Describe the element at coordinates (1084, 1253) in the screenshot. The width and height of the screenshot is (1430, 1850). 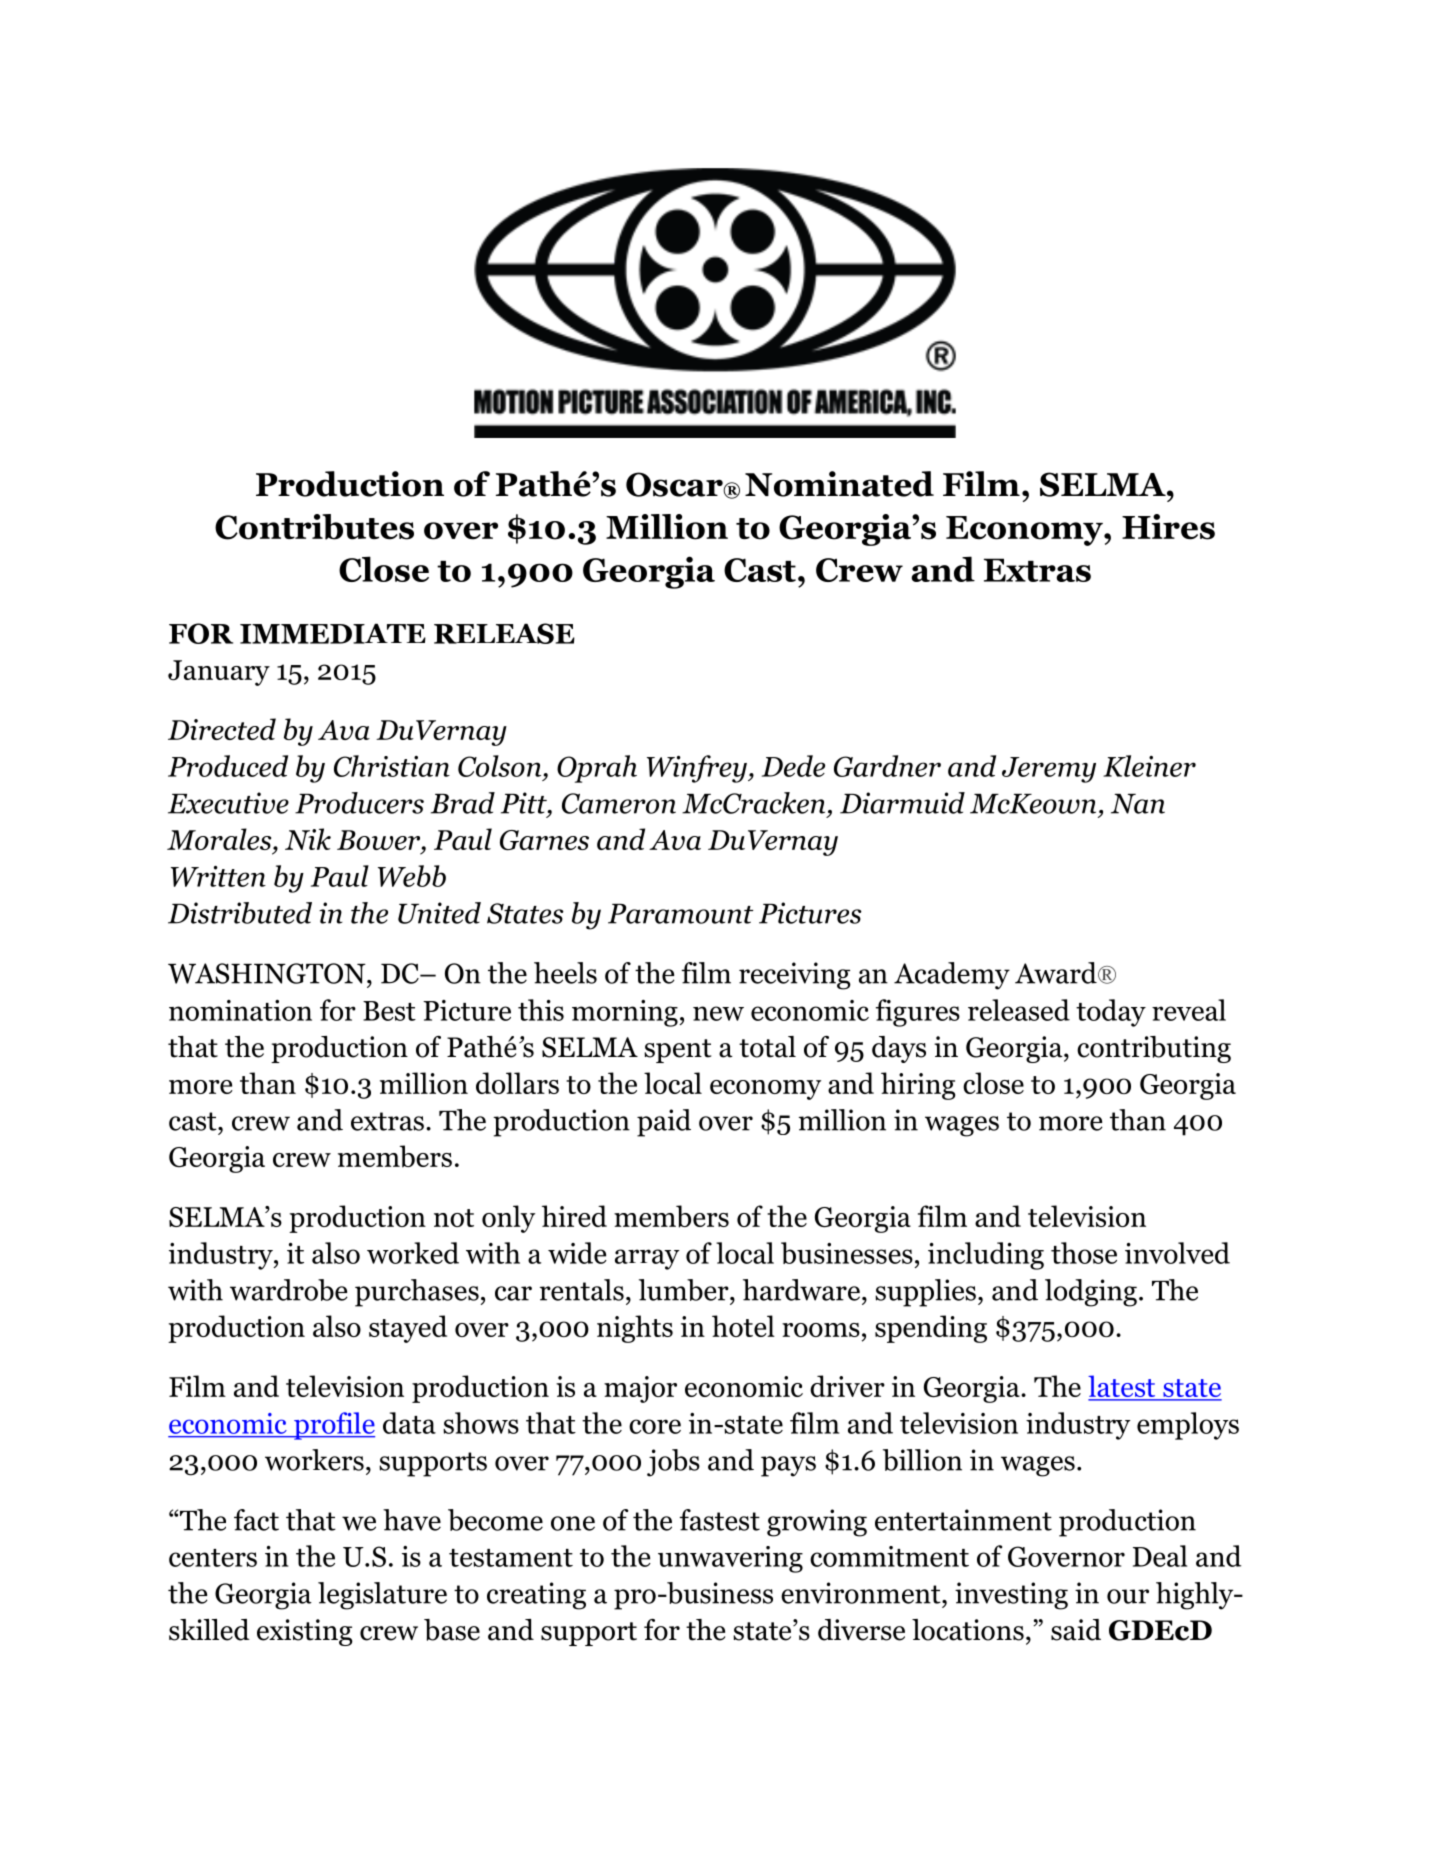
I see `those` at that location.
